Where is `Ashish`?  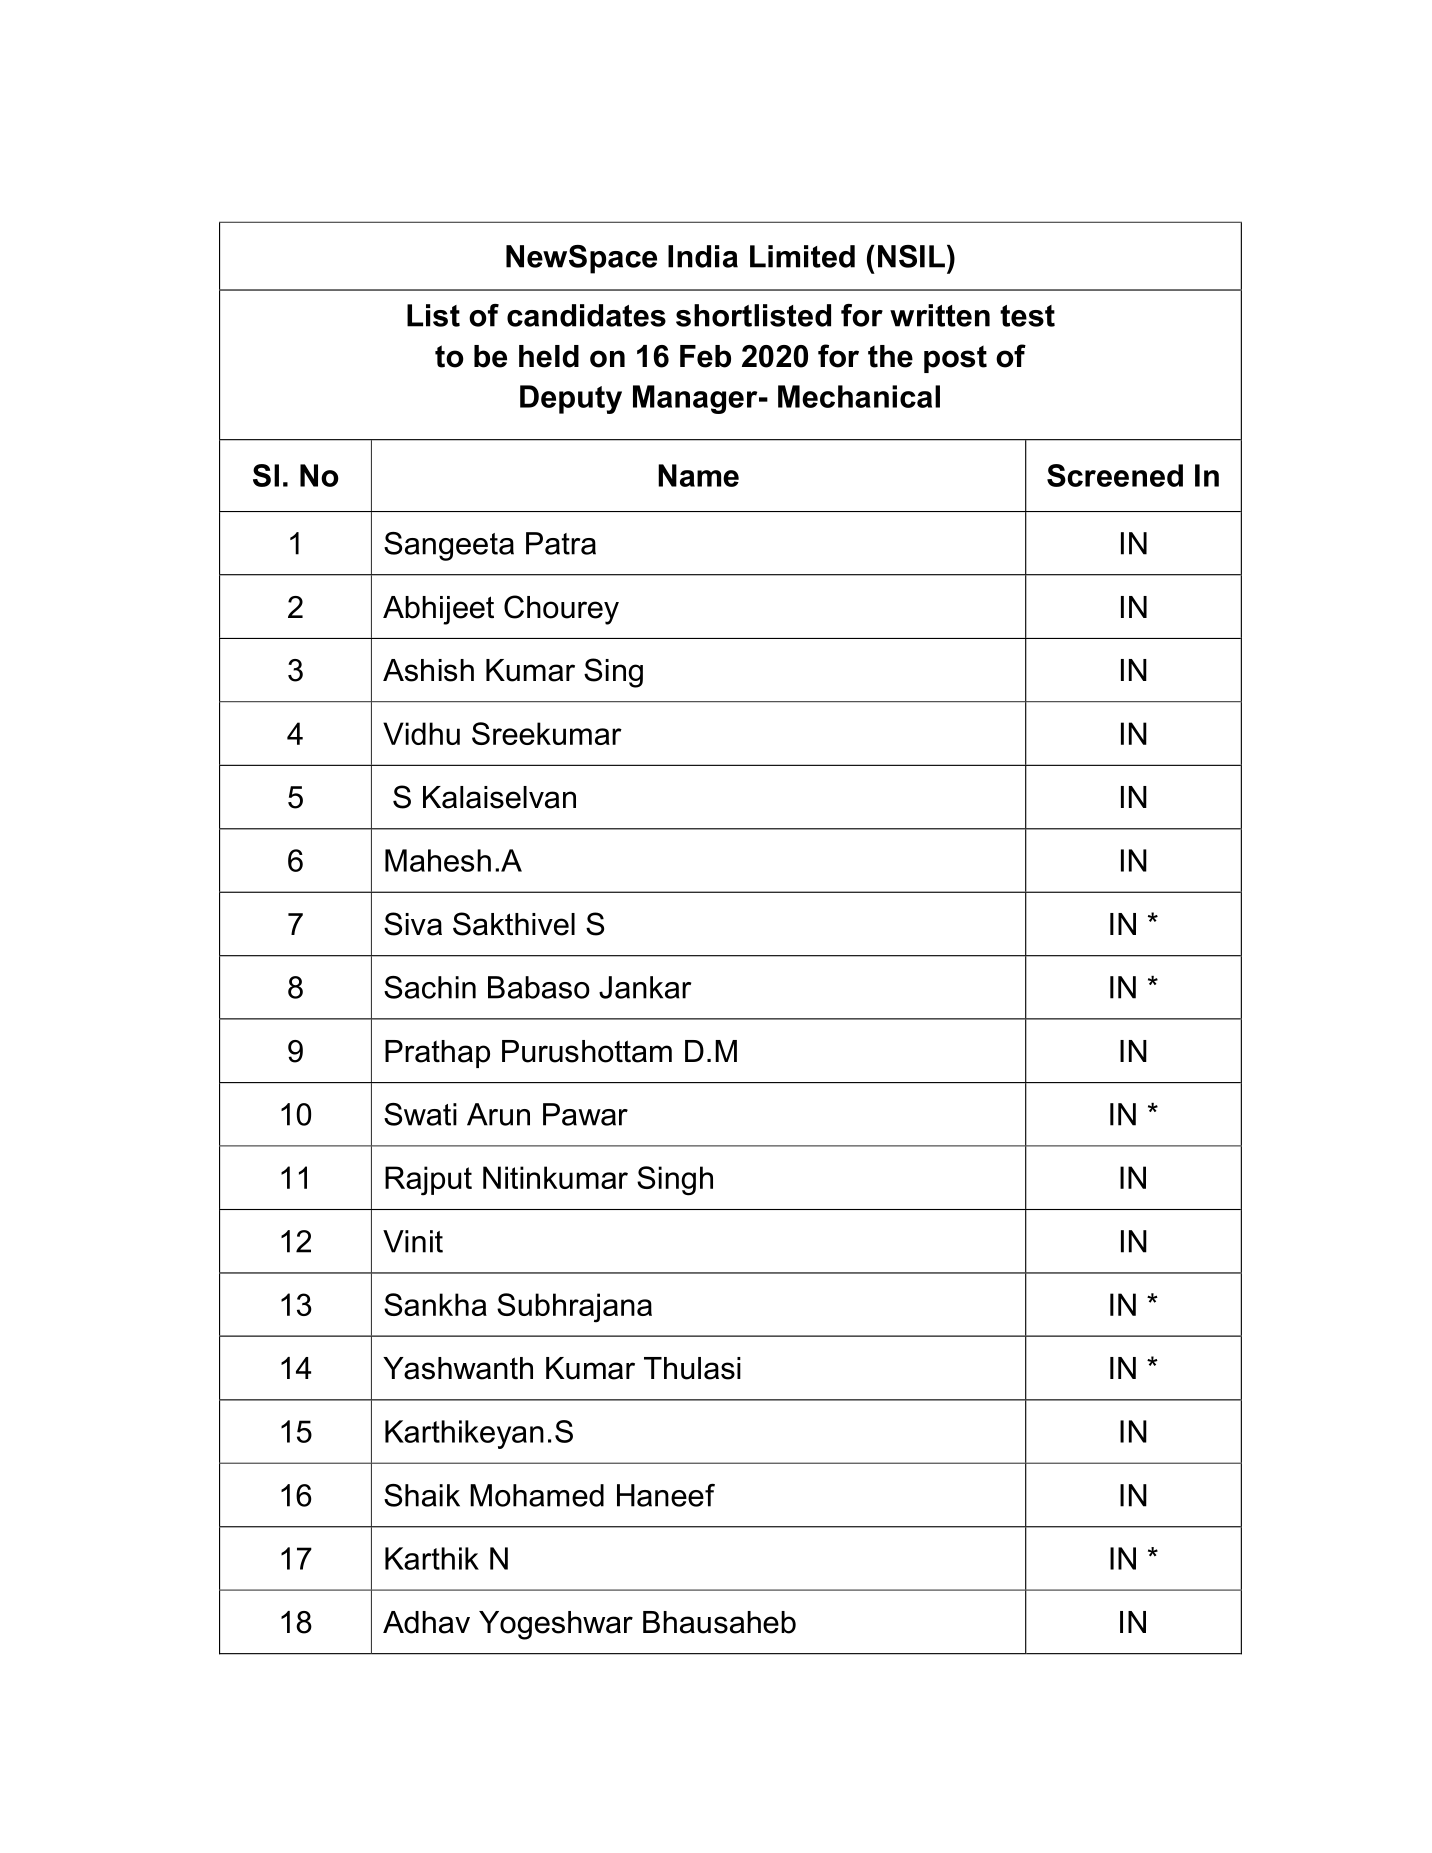
Ashish is located at coordinates (428, 670).
